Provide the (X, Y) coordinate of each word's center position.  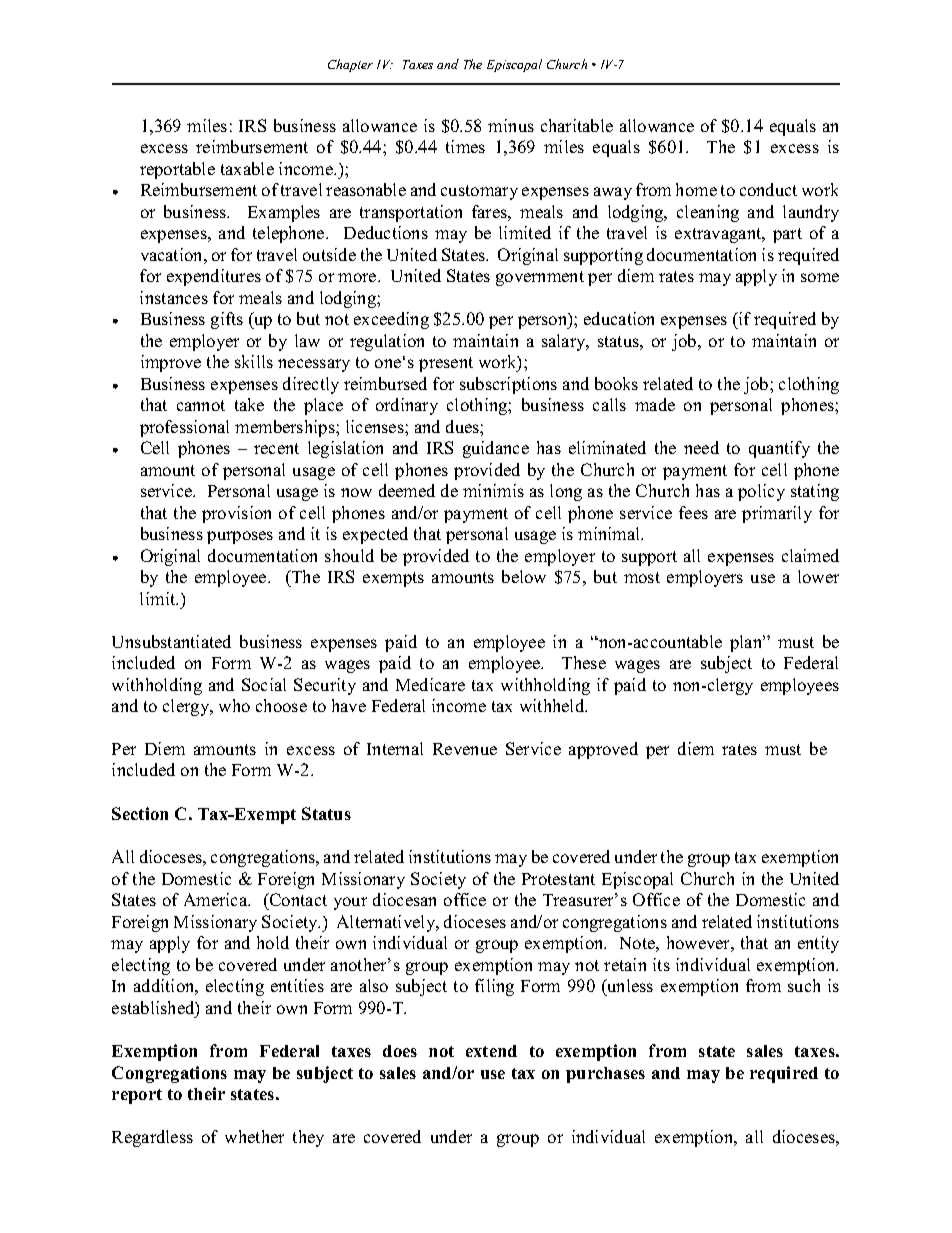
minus (511, 125)
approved (603, 750)
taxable (247, 168)
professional (184, 428)
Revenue (465, 749)
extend (491, 1051)
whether (254, 1136)
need (701, 447)
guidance (496, 449)
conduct (768, 189)
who (234, 705)
